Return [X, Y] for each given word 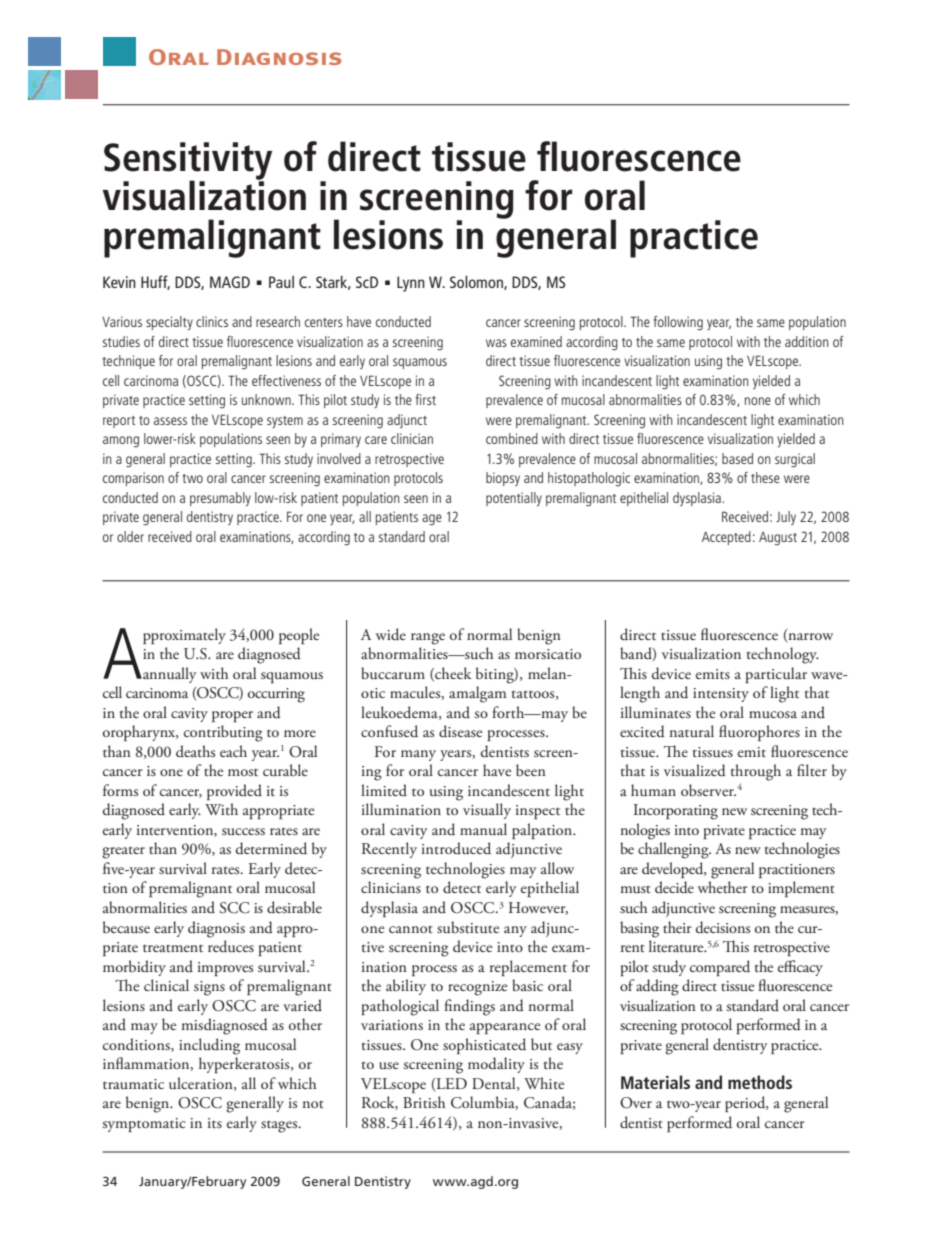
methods [760, 1082]
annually [168, 675]
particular [776, 675]
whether [723, 887]
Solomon [477, 283]
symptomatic [144, 1125]
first [425, 399]
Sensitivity [188, 162]
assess [170, 421]
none [758, 401]
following [678, 323]
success [243, 831]
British [424, 1102]
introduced [456, 848]
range [428, 639]
